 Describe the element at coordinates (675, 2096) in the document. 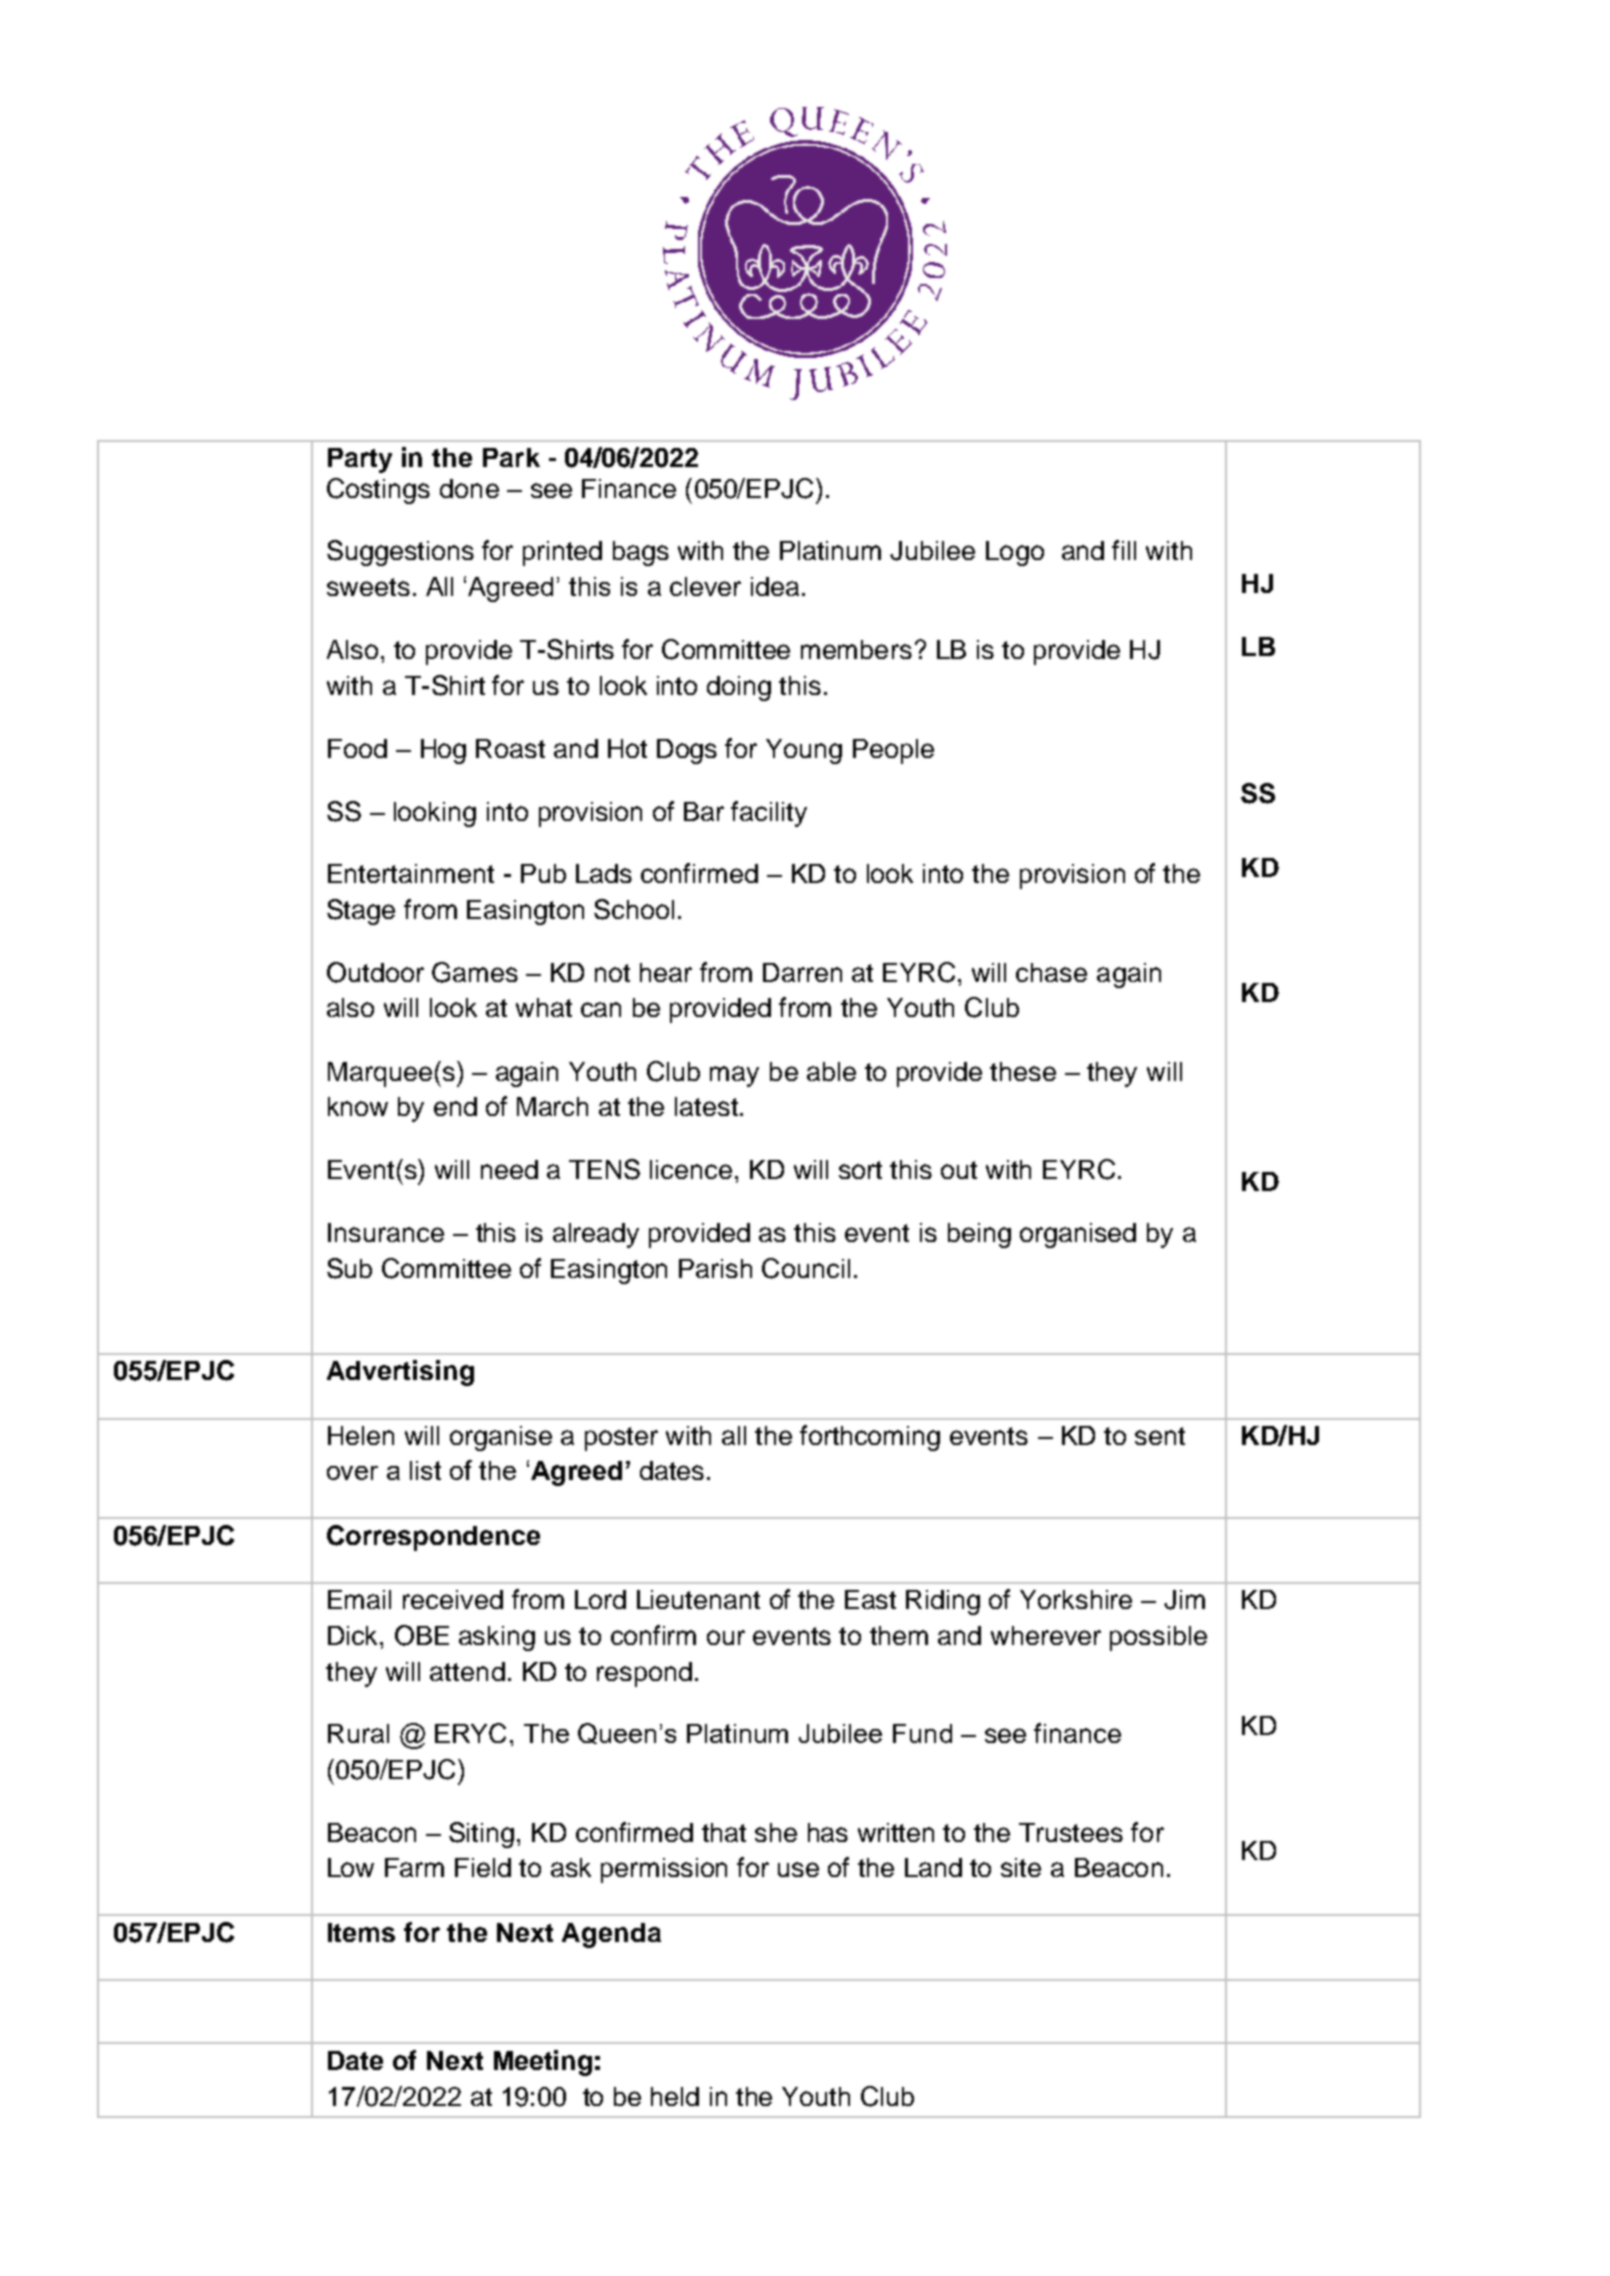

I see `held` at that location.
